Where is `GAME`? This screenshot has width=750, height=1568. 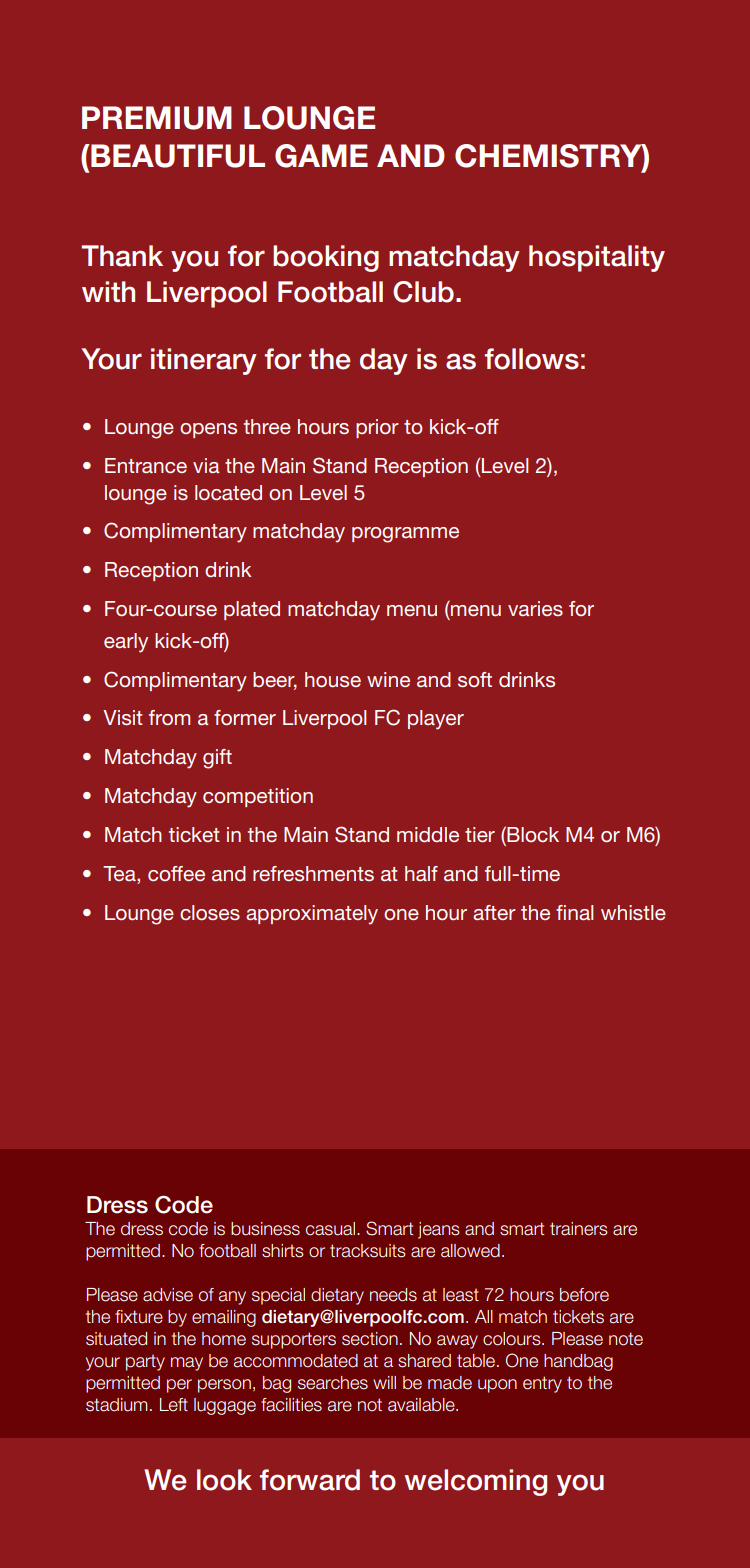
GAME is located at coordinates (321, 156).
